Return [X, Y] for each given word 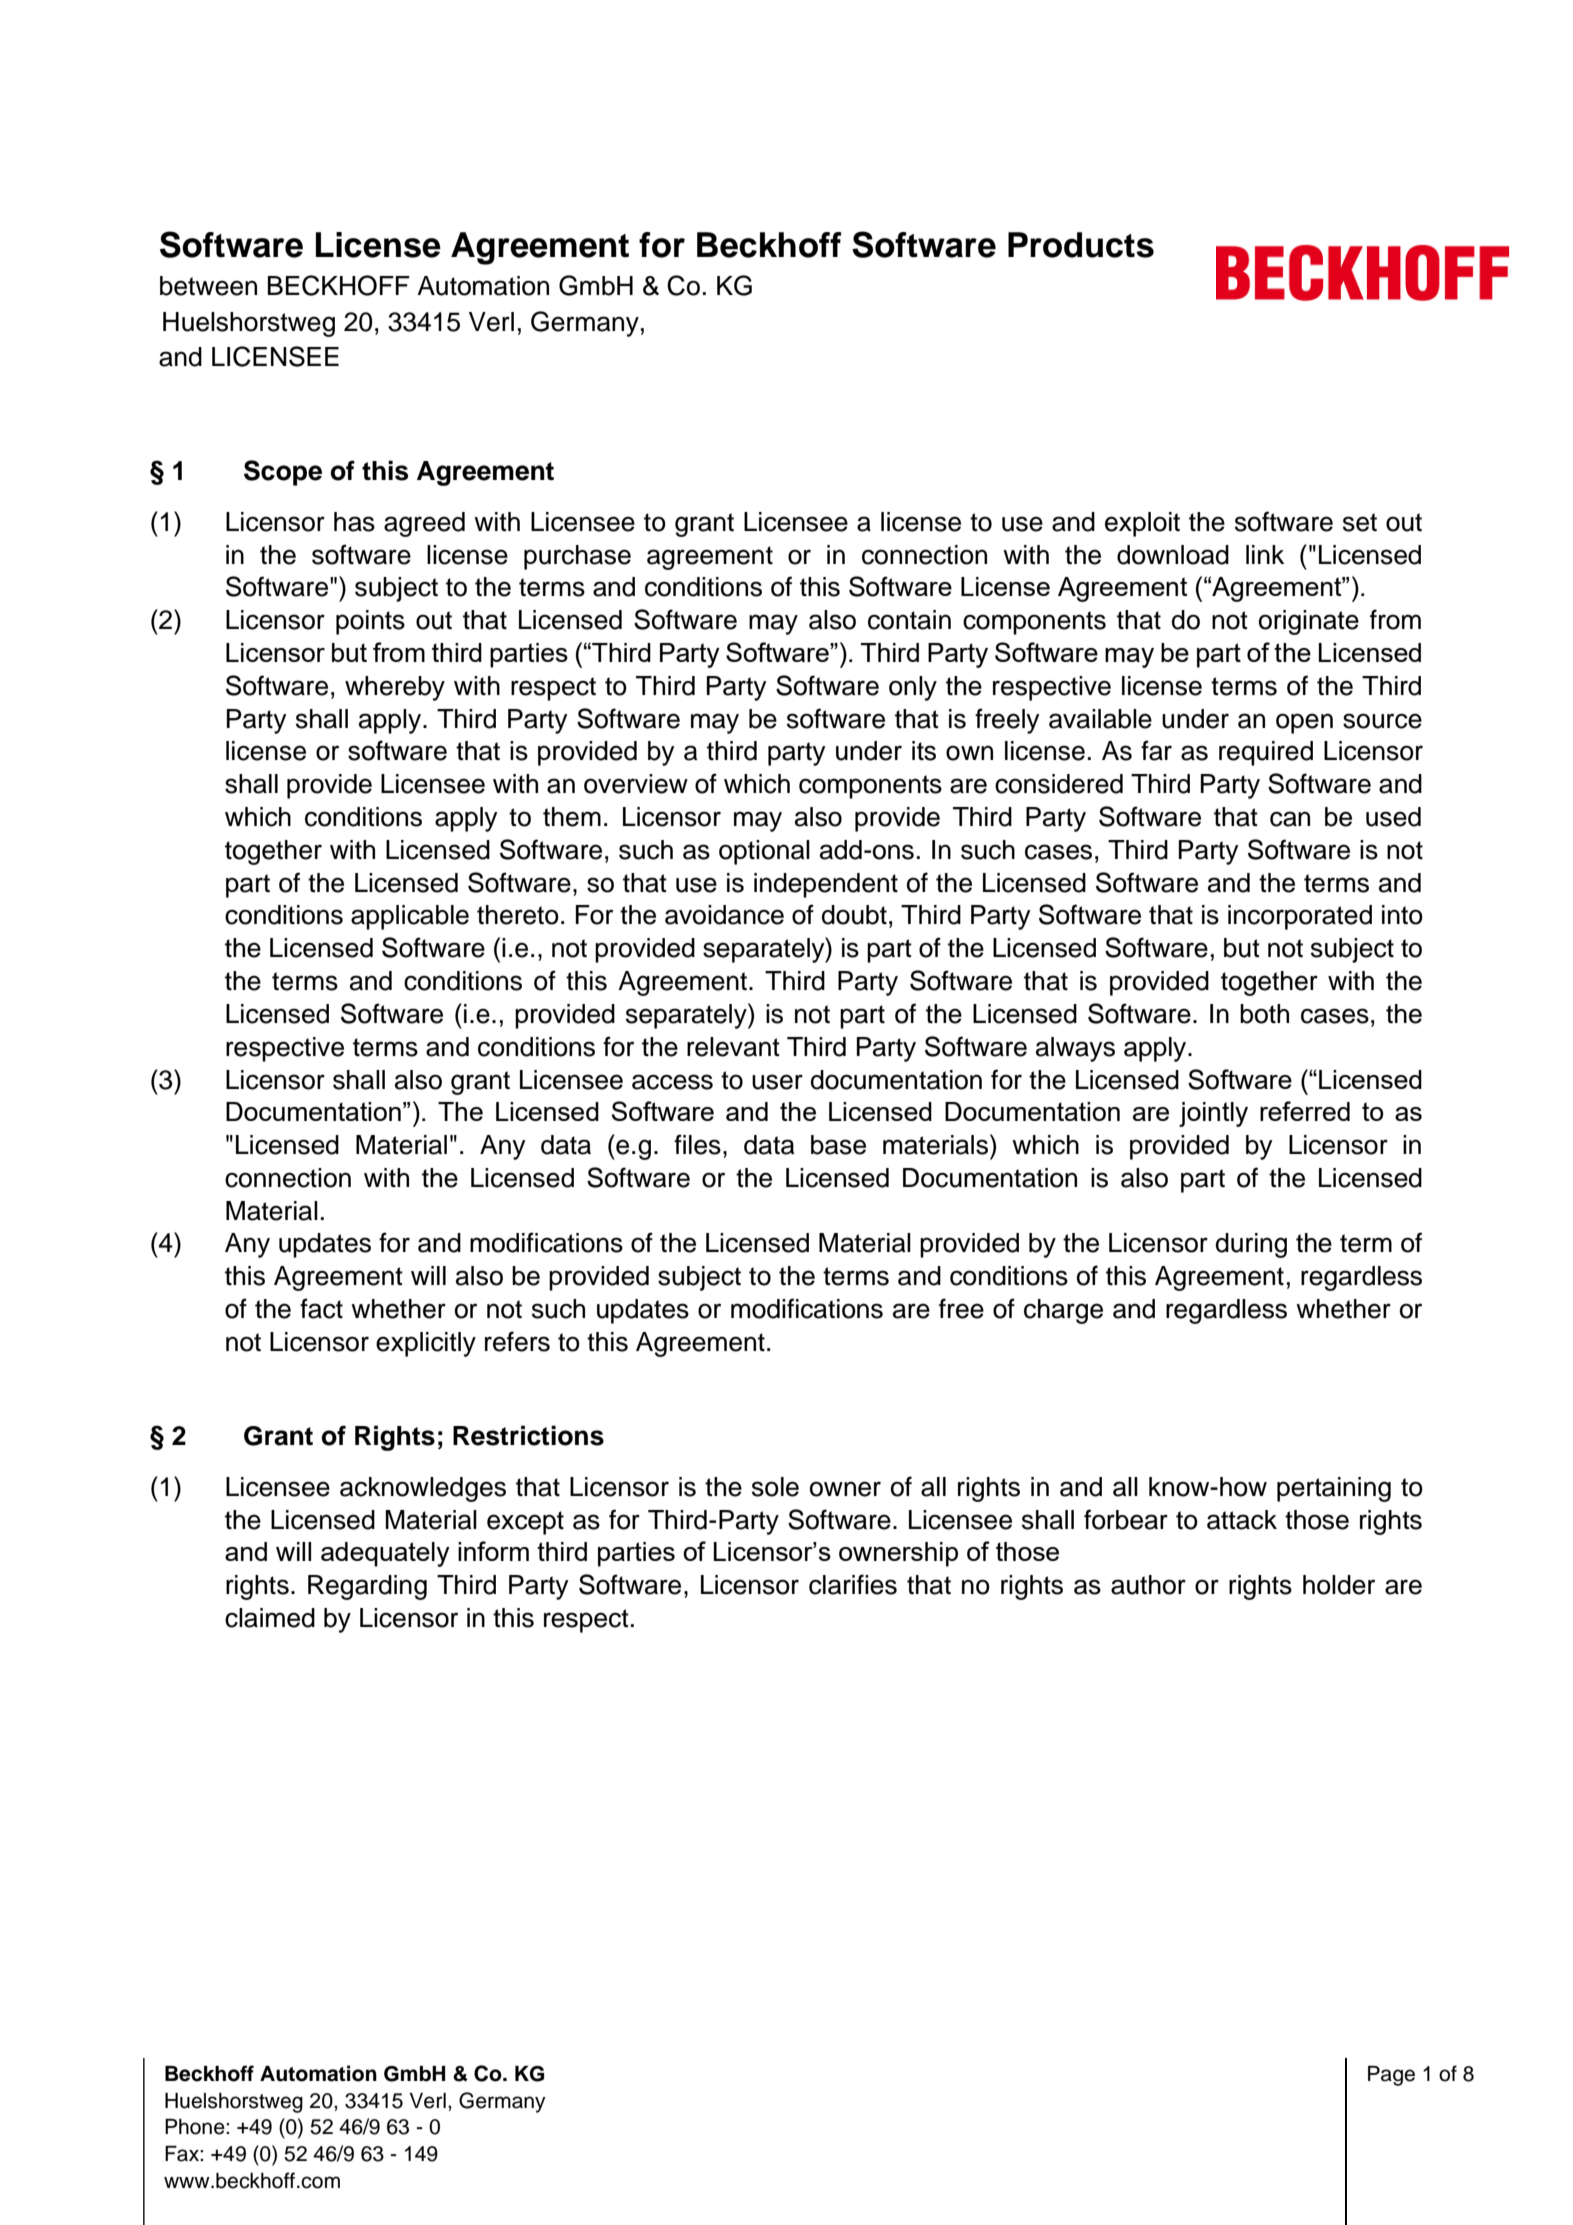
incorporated [1300, 917]
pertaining [1334, 1489]
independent [826, 885]
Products [1081, 245]
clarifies [853, 1584]
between [208, 286]
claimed [270, 1618]
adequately [385, 1554]
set [1360, 522]
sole [775, 1487]
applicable [410, 917]
